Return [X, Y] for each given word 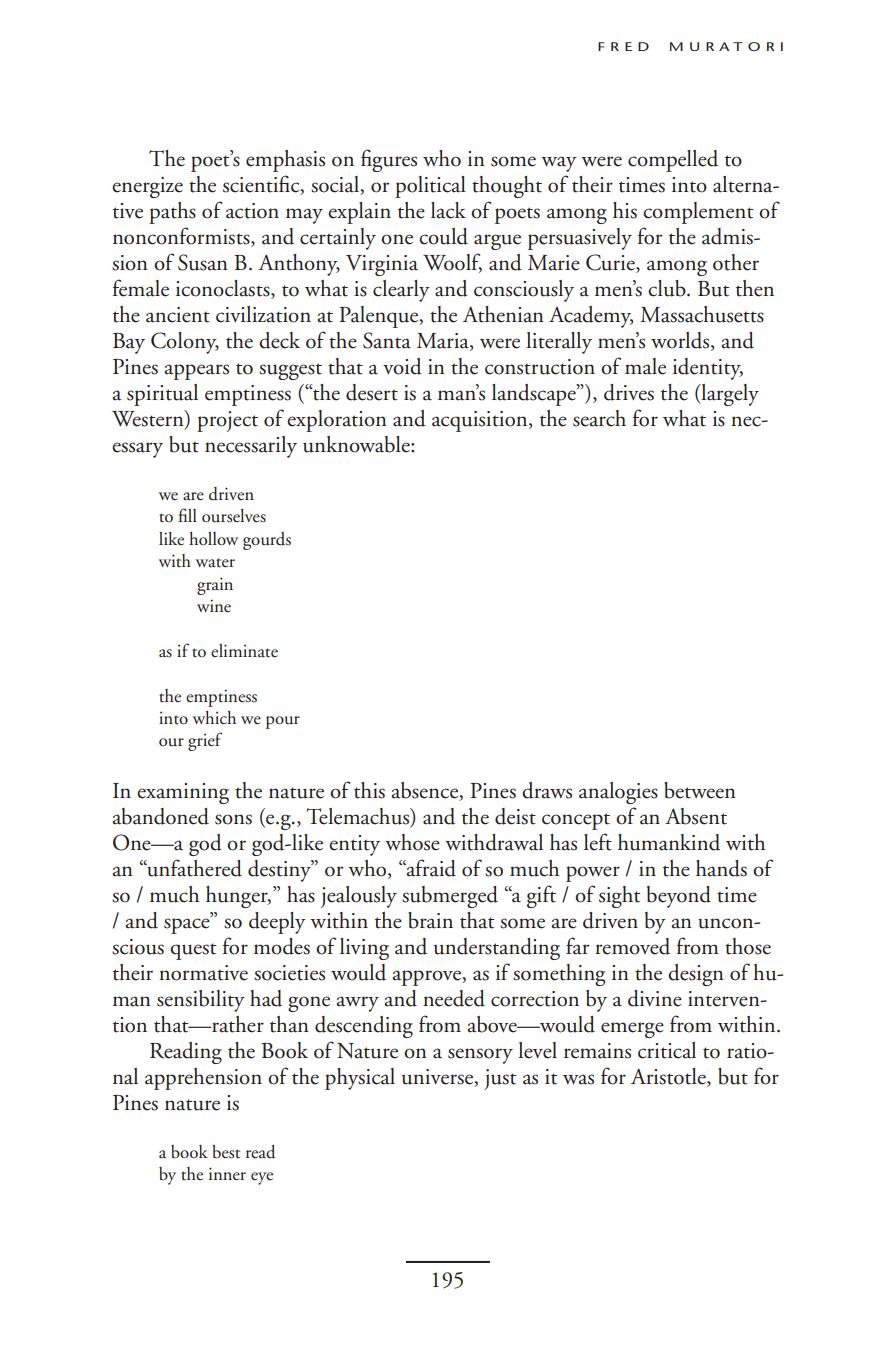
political [430, 187]
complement [698, 213]
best [226, 1152]
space [188, 925]
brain [430, 920]
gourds [267, 541]
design [696, 975]
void [402, 366]
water [215, 563]
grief [205, 741]
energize [147, 187]
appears [196, 372]
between [700, 790]
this [369, 790]
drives [629, 392]
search [599, 418]
